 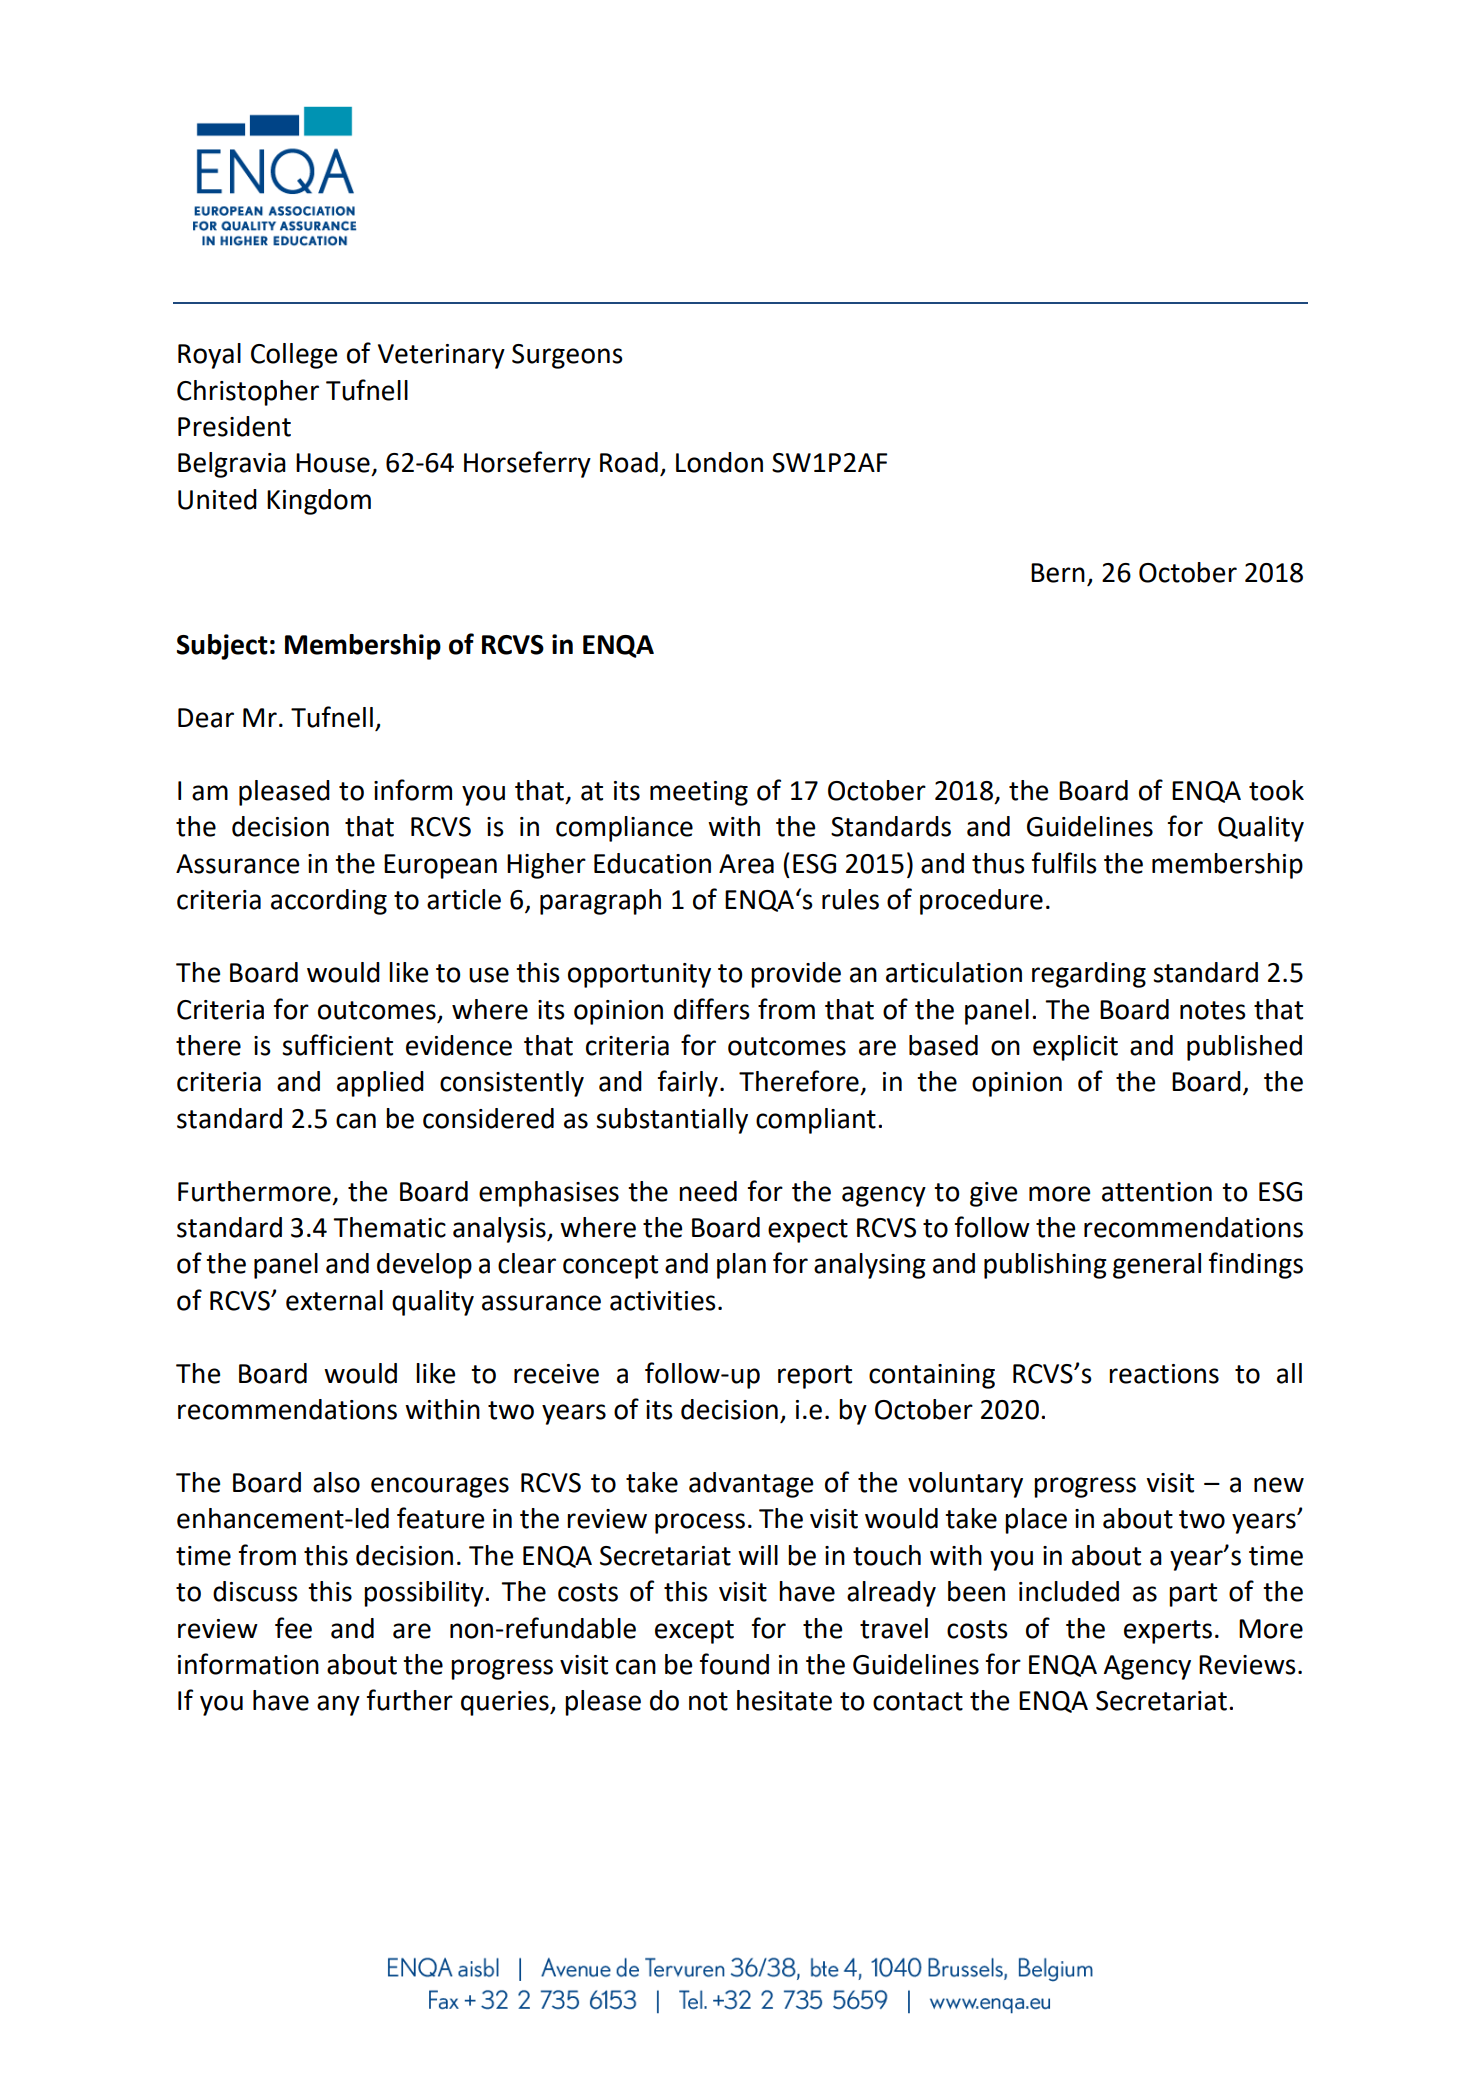 I want to click on College, so click(x=294, y=356).
